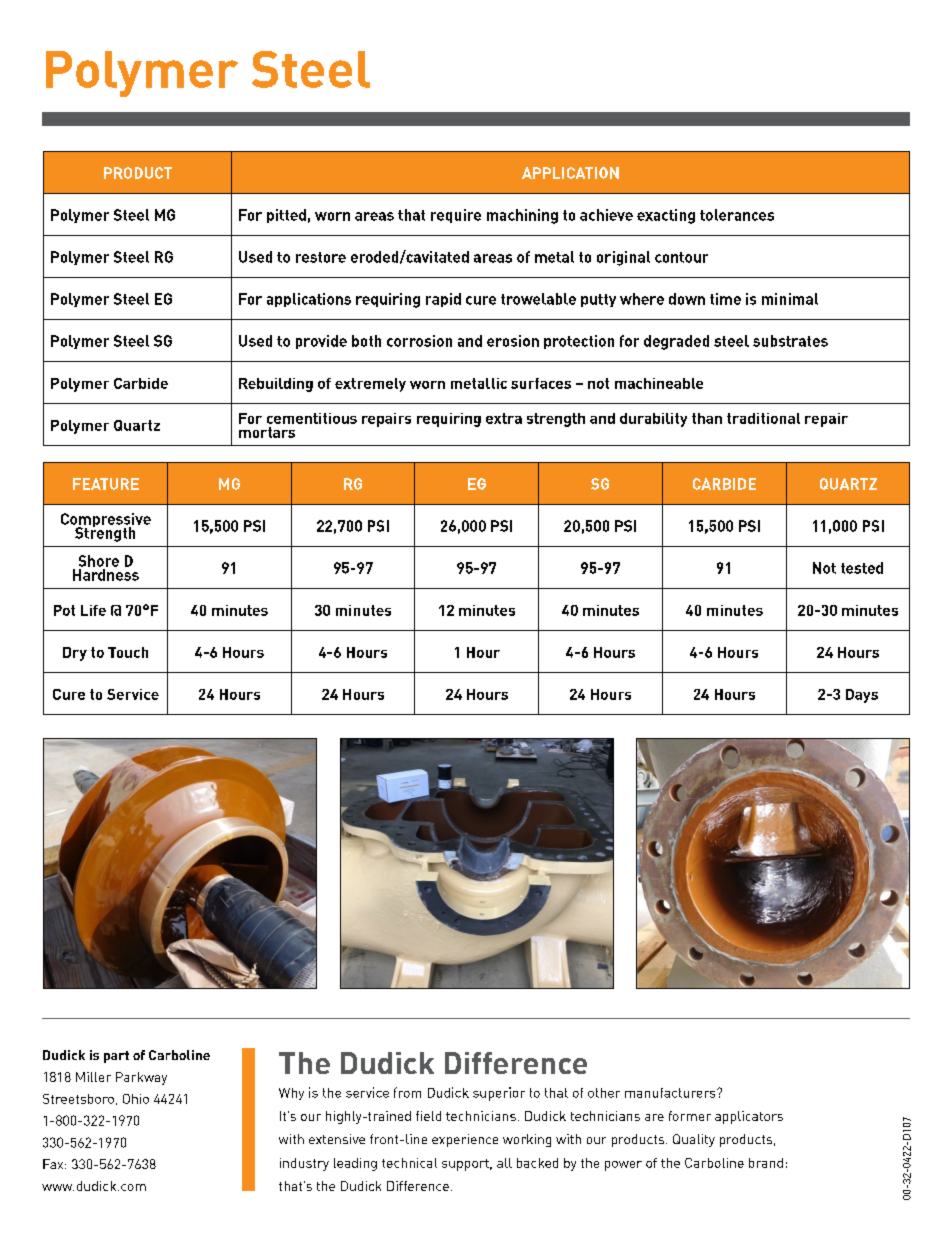 This screenshot has height=1233, width=952. Describe the element at coordinates (106, 521) in the screenshot. I see `Compressive` at that location.
